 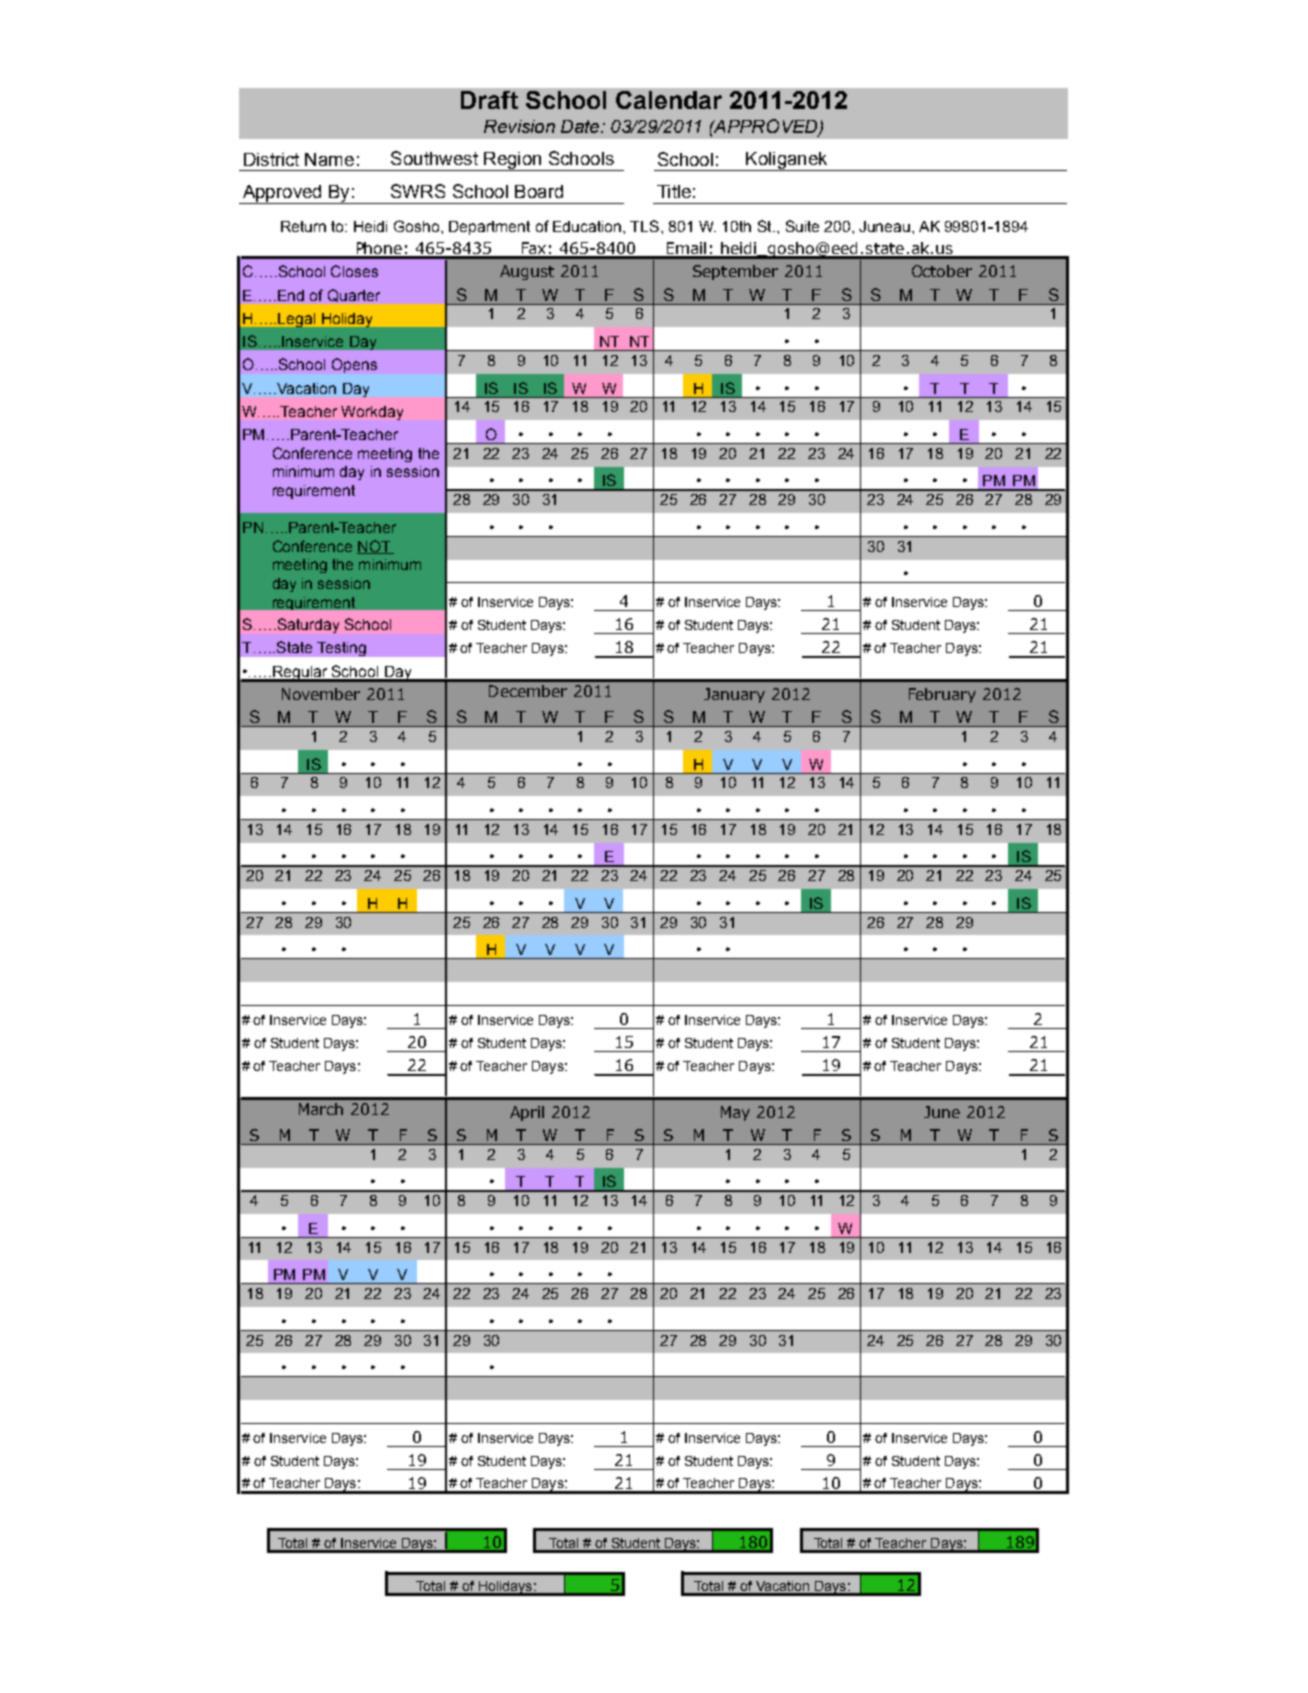 I want to click on April, so click(x=527, y=1113).
